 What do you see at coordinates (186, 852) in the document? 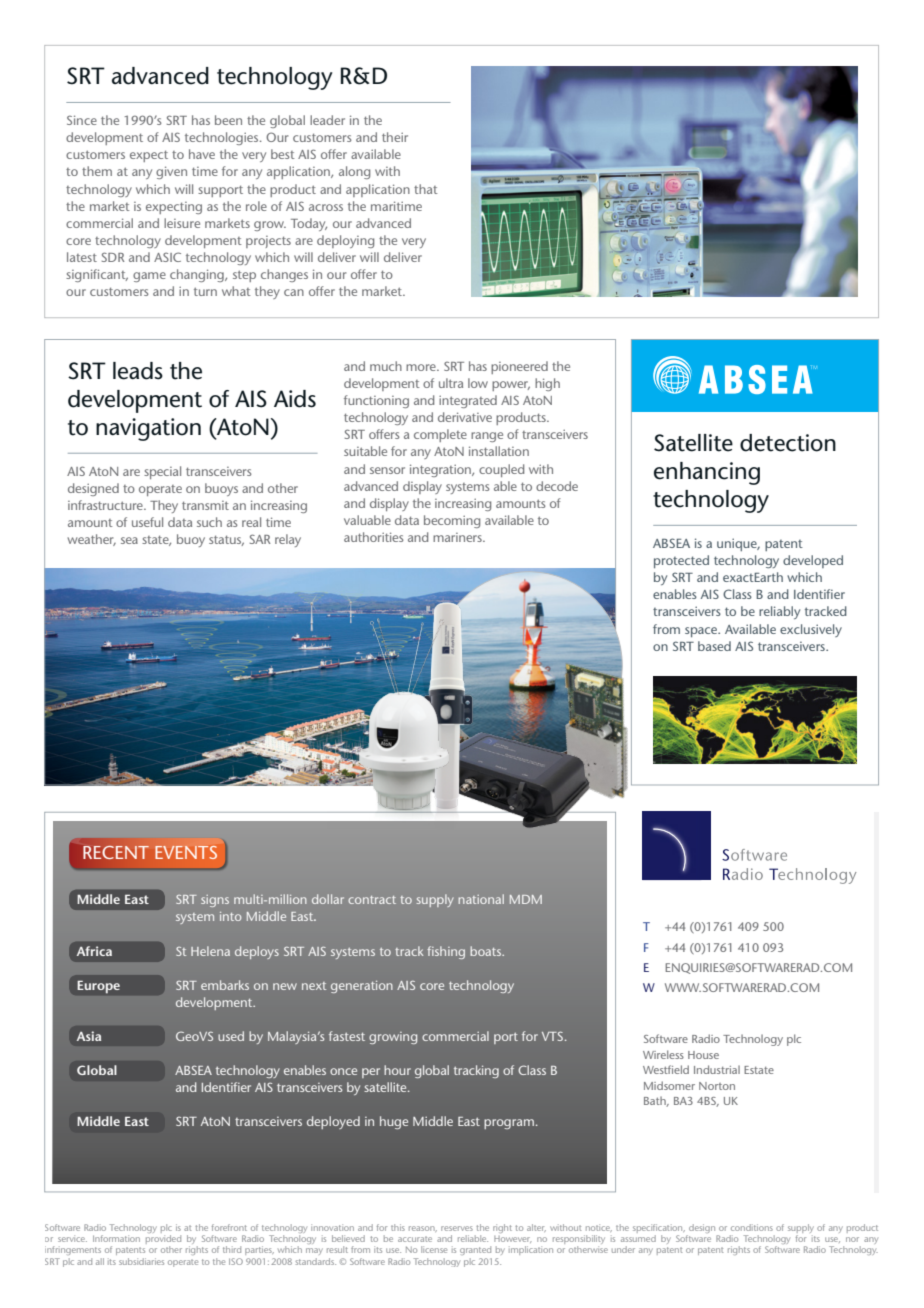
I see `EVENTS` at bounding box center [186, 852].
